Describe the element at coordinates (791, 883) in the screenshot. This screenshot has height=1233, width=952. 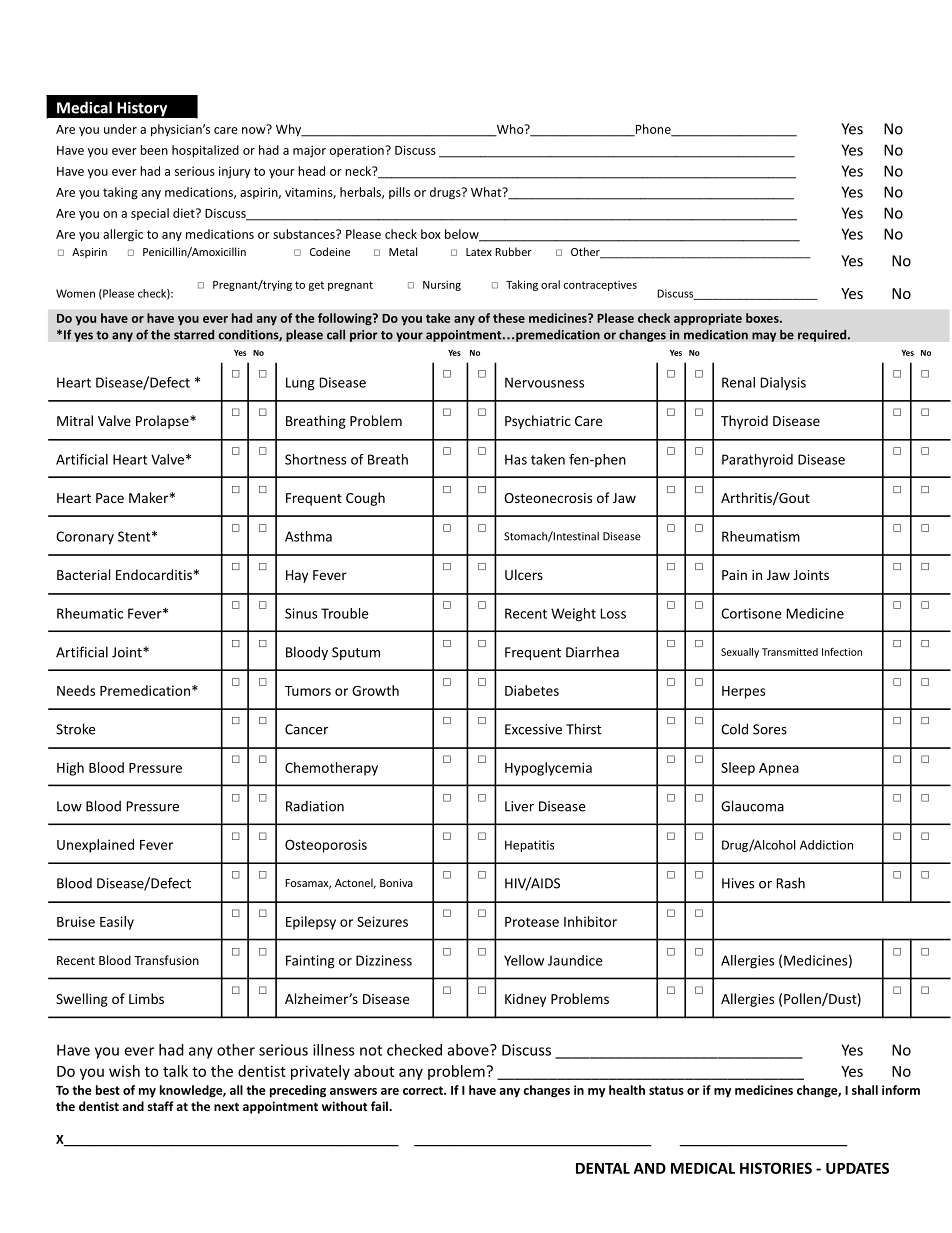
I see `Rash` at that location.
